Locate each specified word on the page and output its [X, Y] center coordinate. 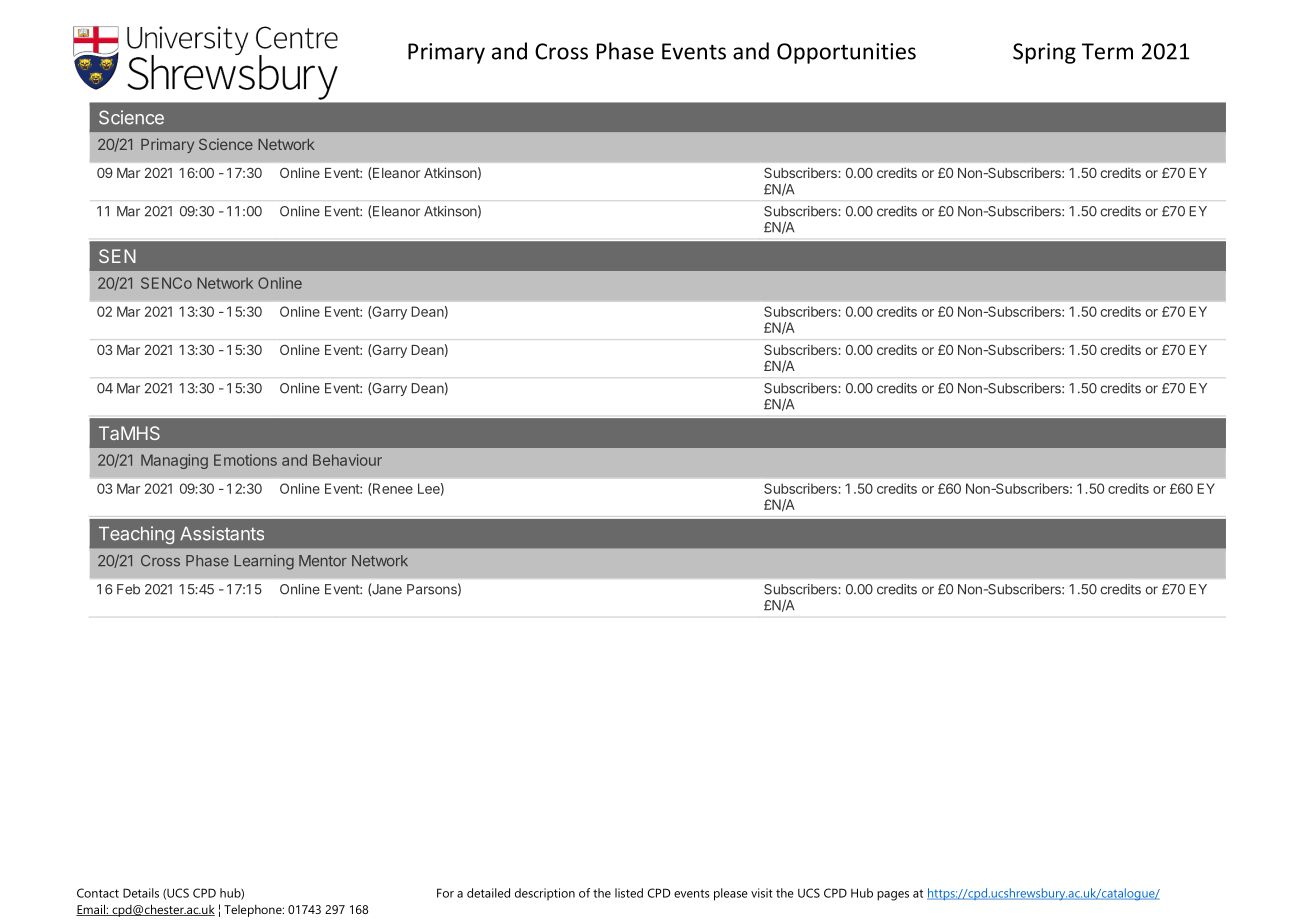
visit [762, 893]
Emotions [245, 460]
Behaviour [347, 460]
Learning [264, 562]
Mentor [323, 561]
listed [629, 893]
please [731, 894]
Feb [128, 589]
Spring [1044, 53]
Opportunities [846, 53]
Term [1107, 51]
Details [141, 893]
